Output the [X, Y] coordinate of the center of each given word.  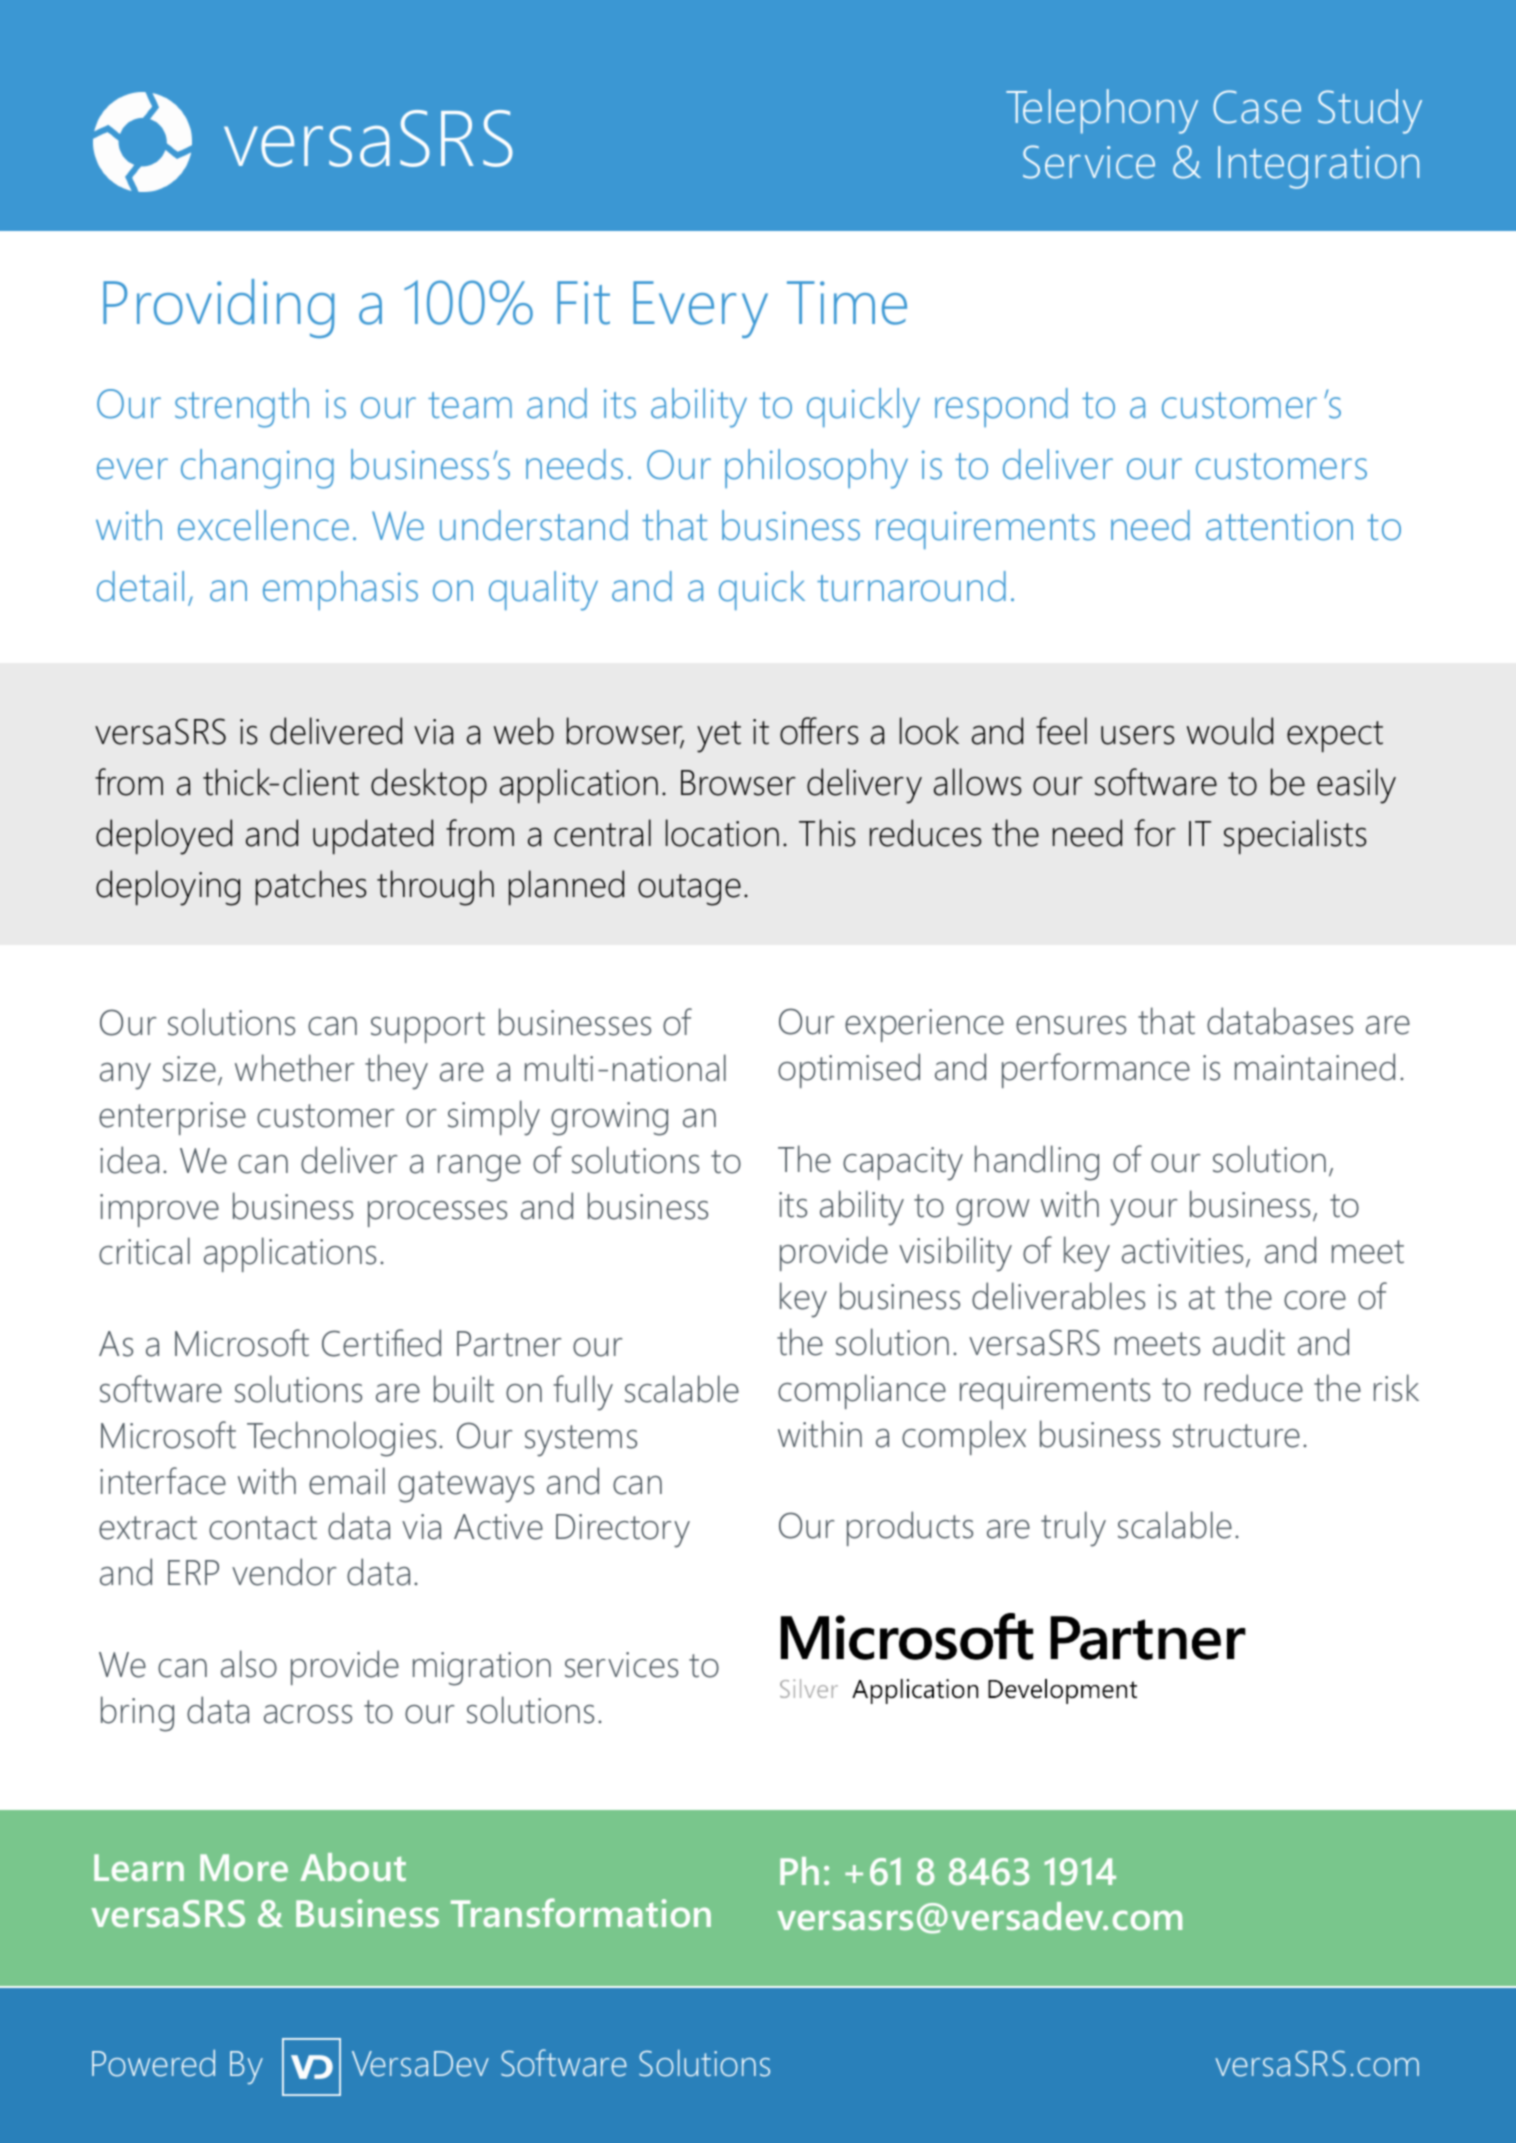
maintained [1315, 1067]
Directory [623, 1531]
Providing [218, 308]
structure [1236, 1436]
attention [1279, 526]
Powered [153, 2063]
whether [294, 1068]
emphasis [340, 590]
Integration [1318, 167]
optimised [849, 1070]
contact [263, 1528]
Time [847, 303]
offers [819, 731]
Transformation [581, 1912]
